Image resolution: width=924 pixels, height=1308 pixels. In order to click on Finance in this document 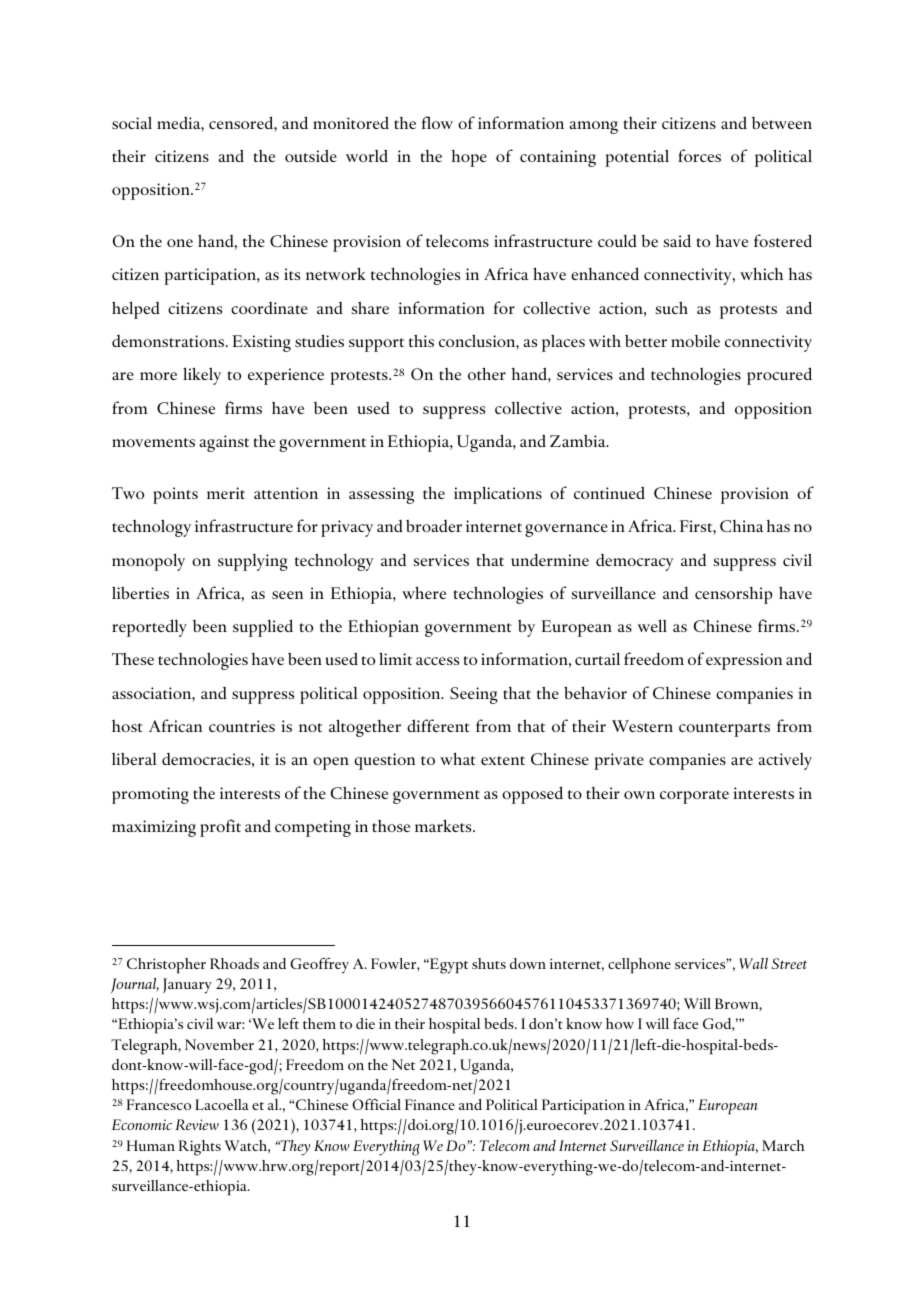, I will do `click(430, 1104)`.
